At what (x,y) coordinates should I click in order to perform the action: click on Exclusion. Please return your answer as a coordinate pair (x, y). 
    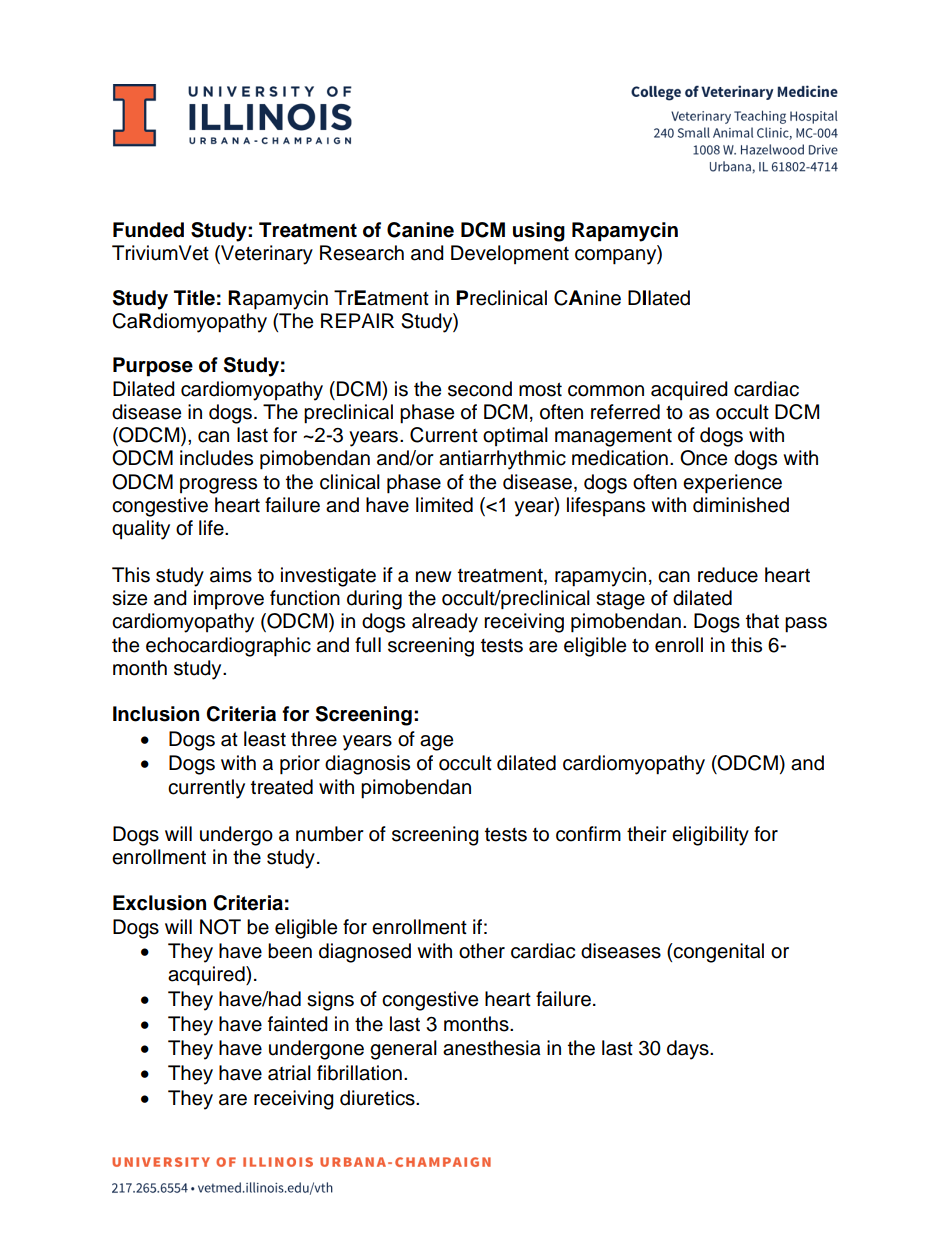
    Looking at the image, I should click on (159, 903).
